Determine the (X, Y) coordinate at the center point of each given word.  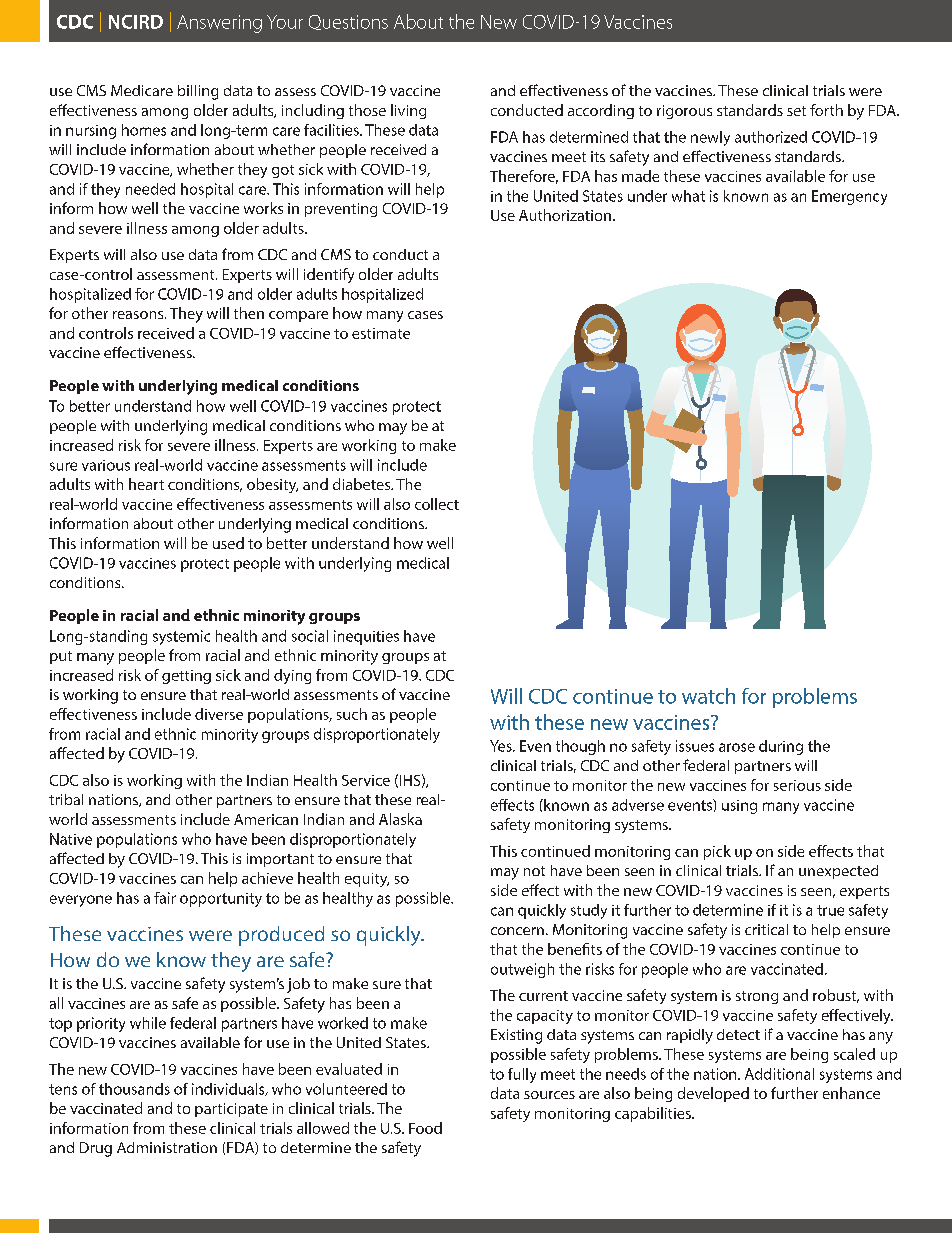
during (781, 747)
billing (198, 92)
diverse (219, 714)
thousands (134, 1089)
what (688, 196)
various (106, 465)
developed (713, 1094)
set (796, 111)
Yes (502, 746)
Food (425, 1128)
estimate (381, 333)
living (408, 111)
